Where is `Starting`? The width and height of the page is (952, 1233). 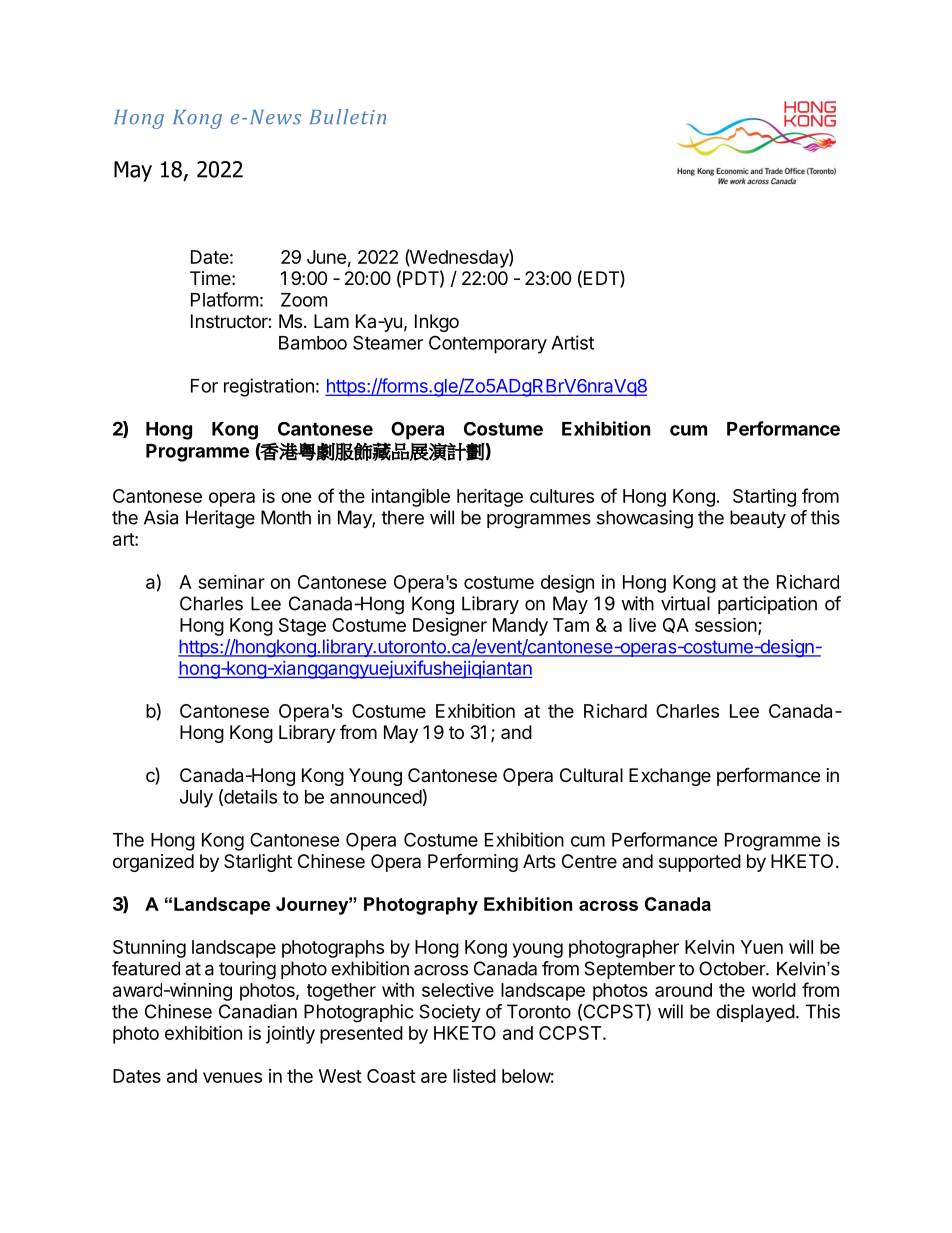 Starting is located at coordinates (764, 498).
